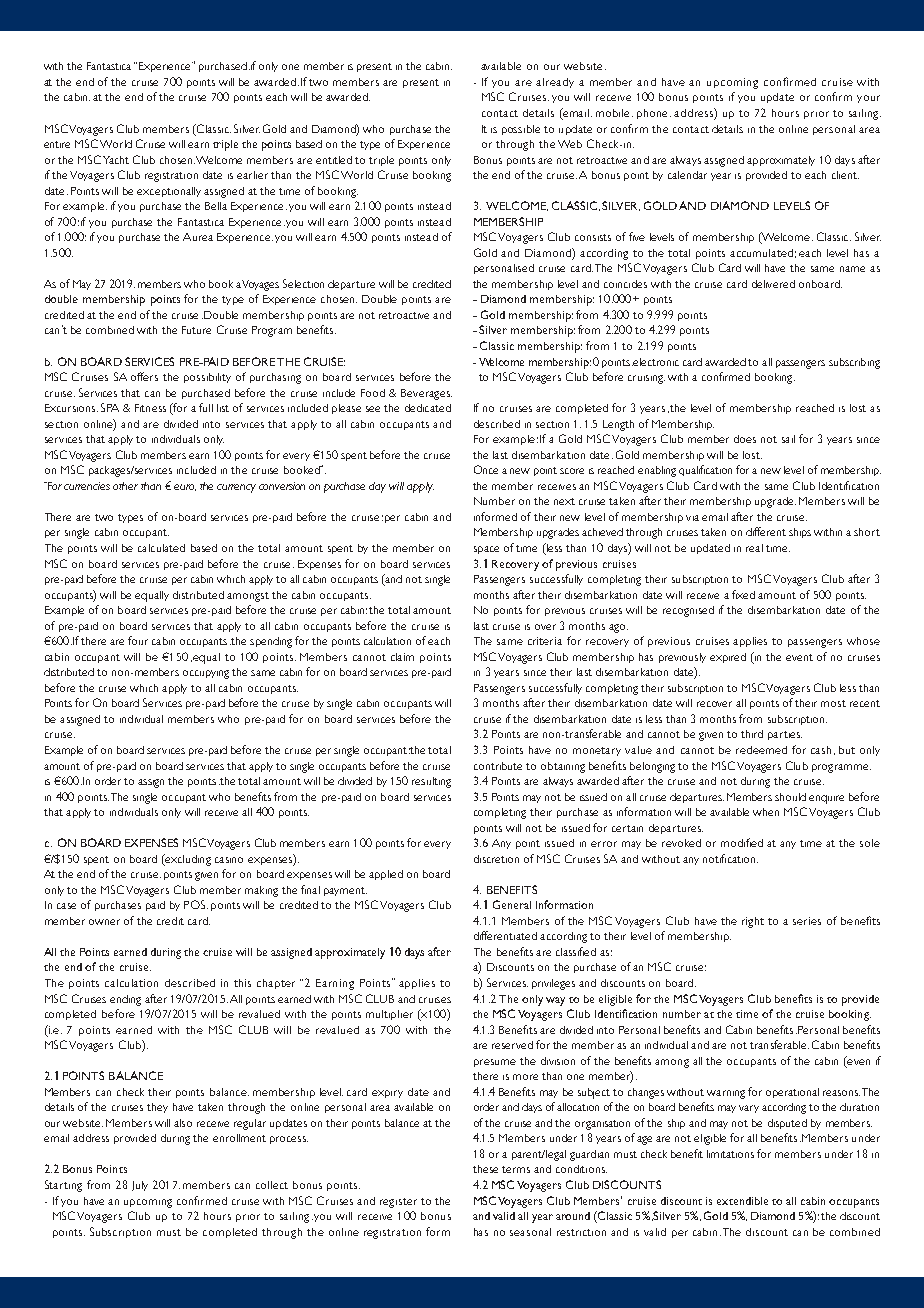 This document has height=1308, width=924. What do you see at coordinates (140, 1186) in the document?
I see `July` at bounding box center [140, 1186].
